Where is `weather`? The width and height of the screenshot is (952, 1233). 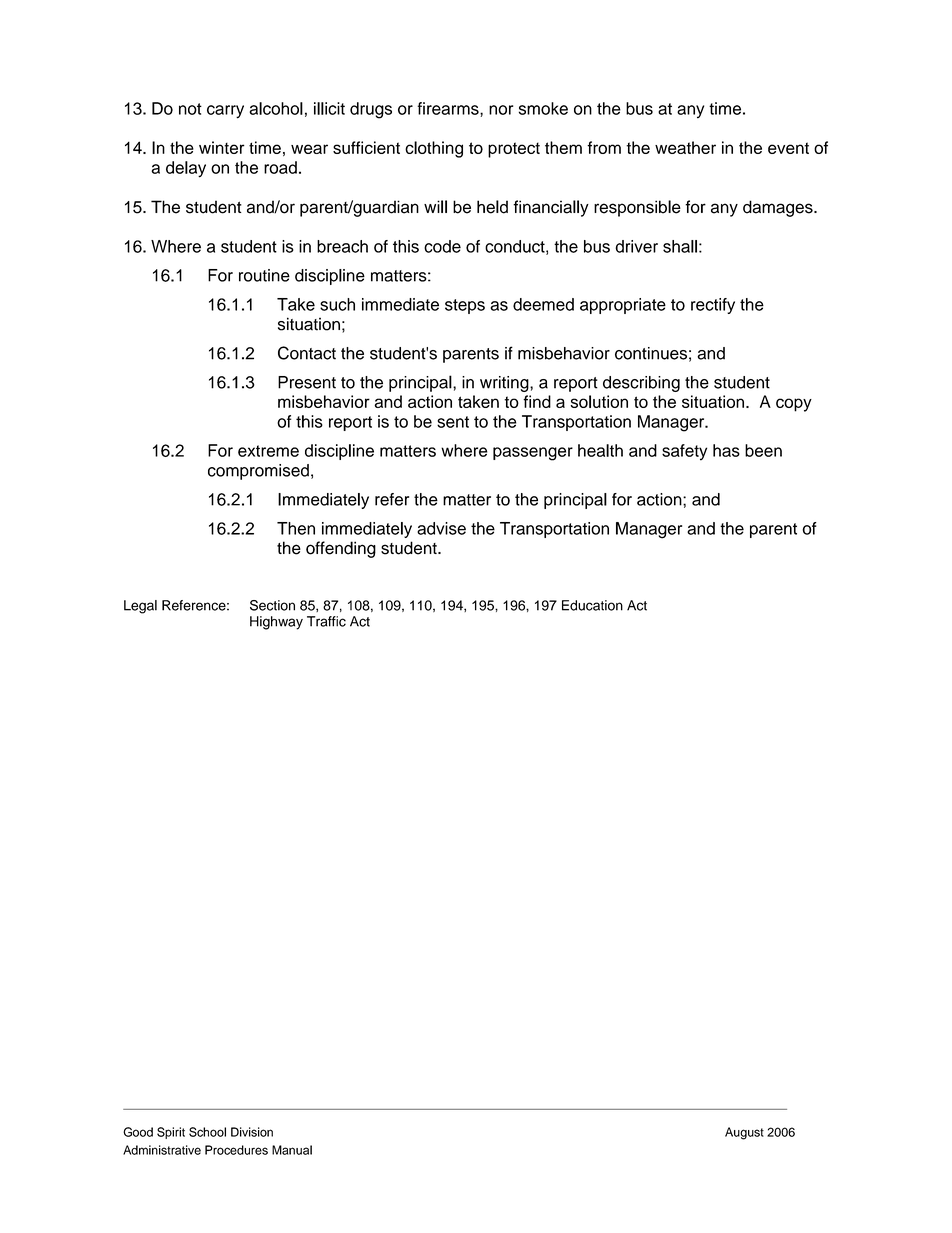 weather is located at coordinates (685, 147).
